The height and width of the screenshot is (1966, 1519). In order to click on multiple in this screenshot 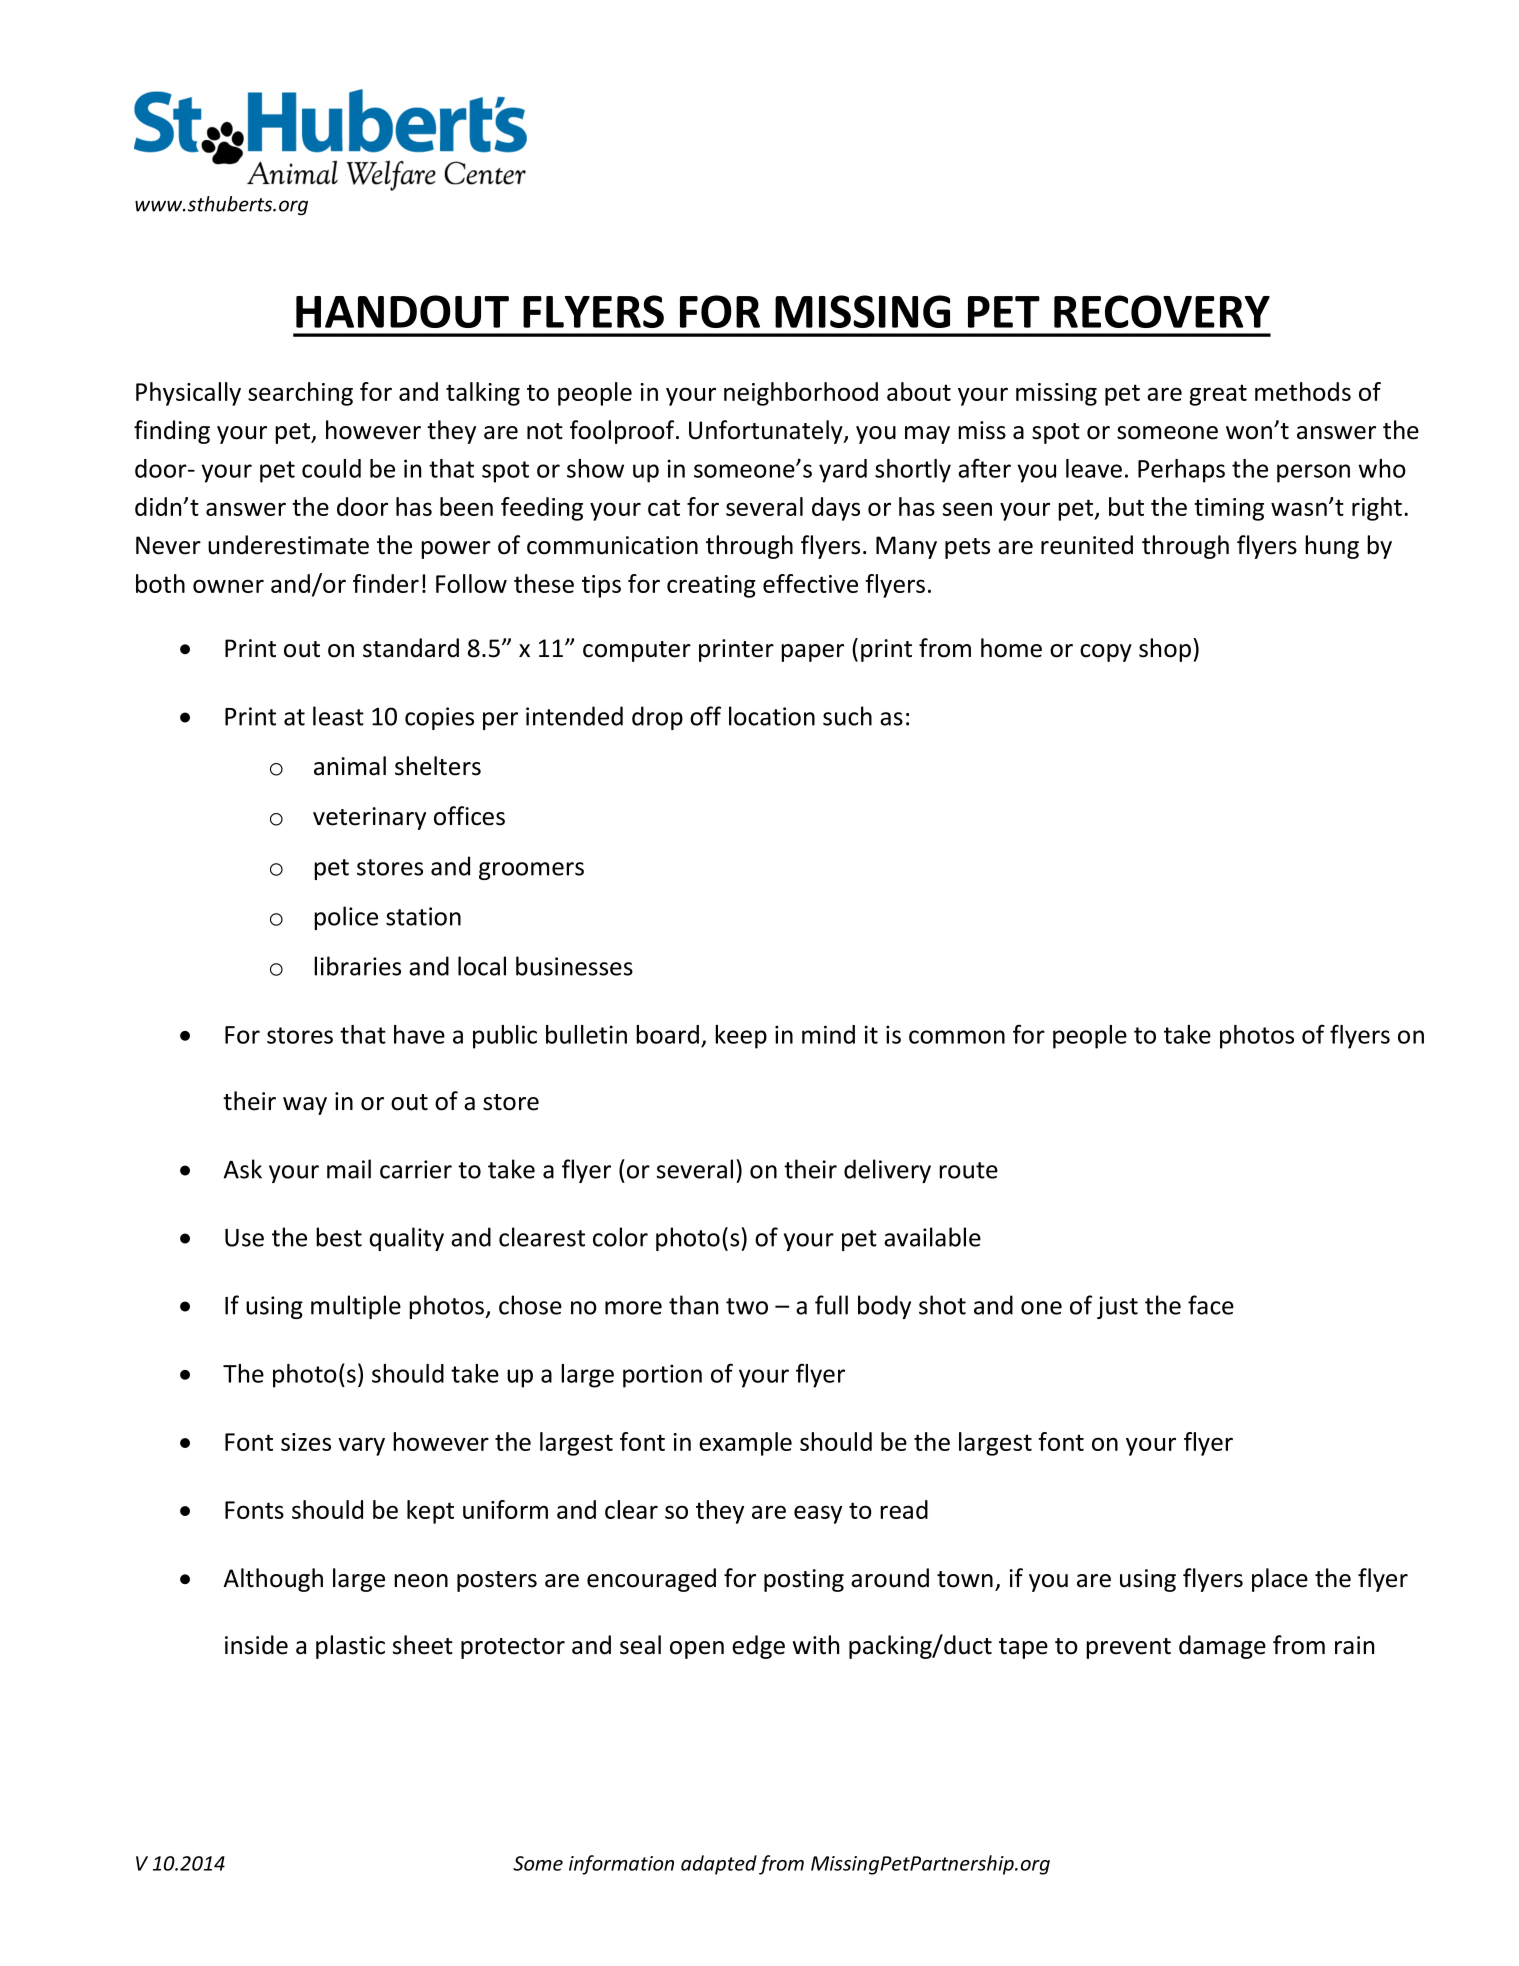, I will do `click(356, 1307)`.
